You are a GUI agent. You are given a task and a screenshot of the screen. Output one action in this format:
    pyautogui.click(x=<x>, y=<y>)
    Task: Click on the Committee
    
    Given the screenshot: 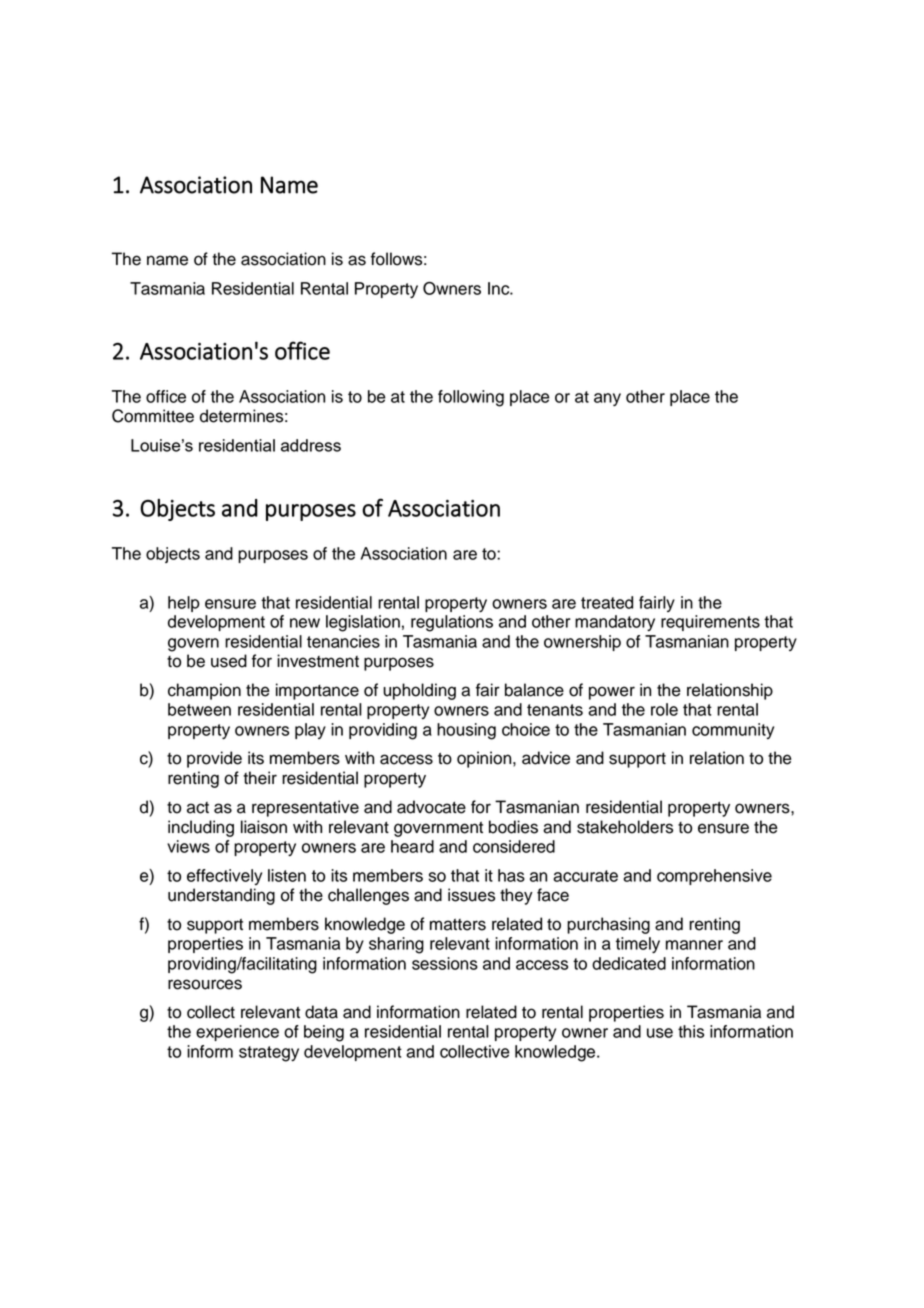 What is the action you would take?
    pyautogui.click(x=153, y=416)
